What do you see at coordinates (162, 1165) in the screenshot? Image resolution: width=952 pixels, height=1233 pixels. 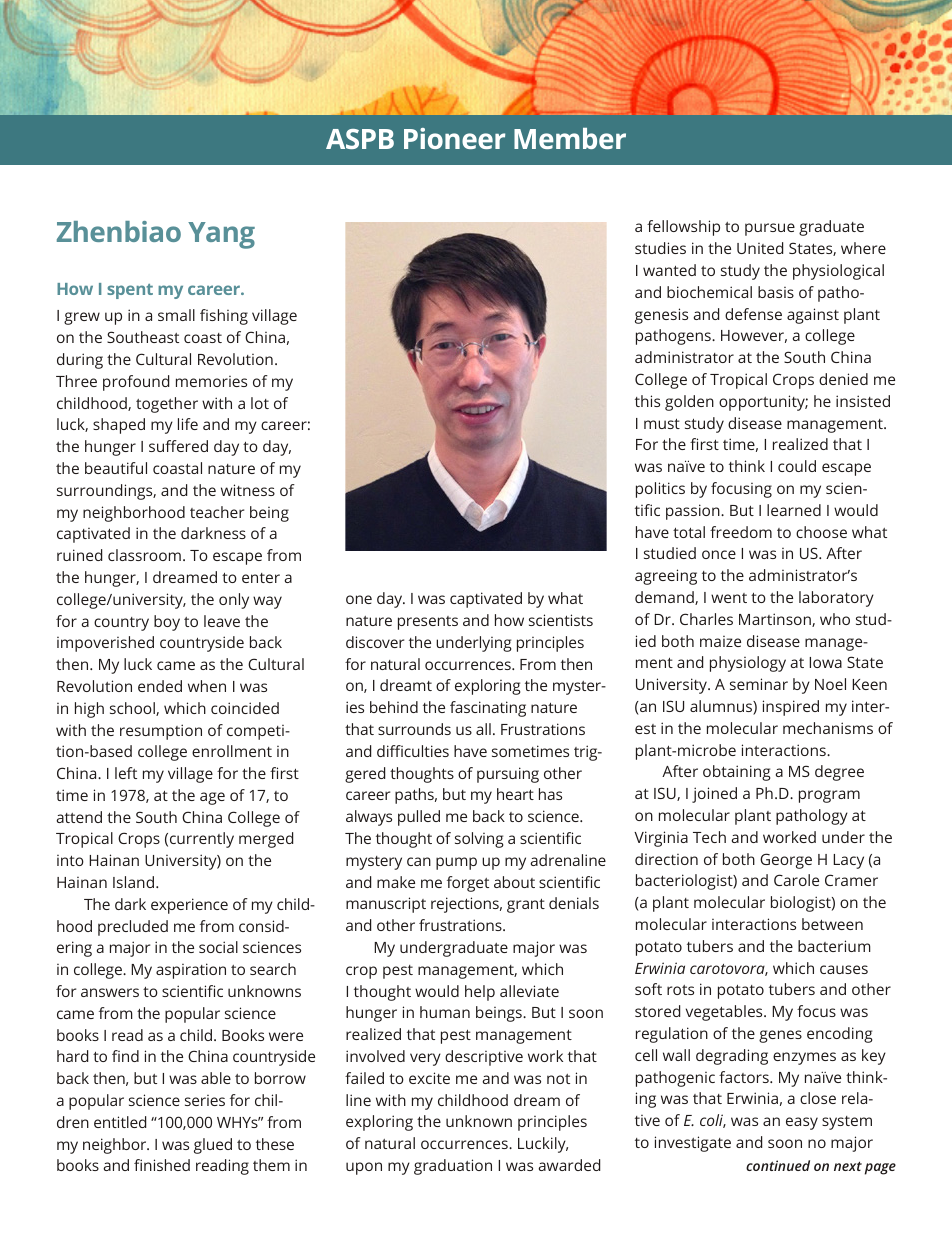 I see `finished` at bounding box center [162, 1165].
